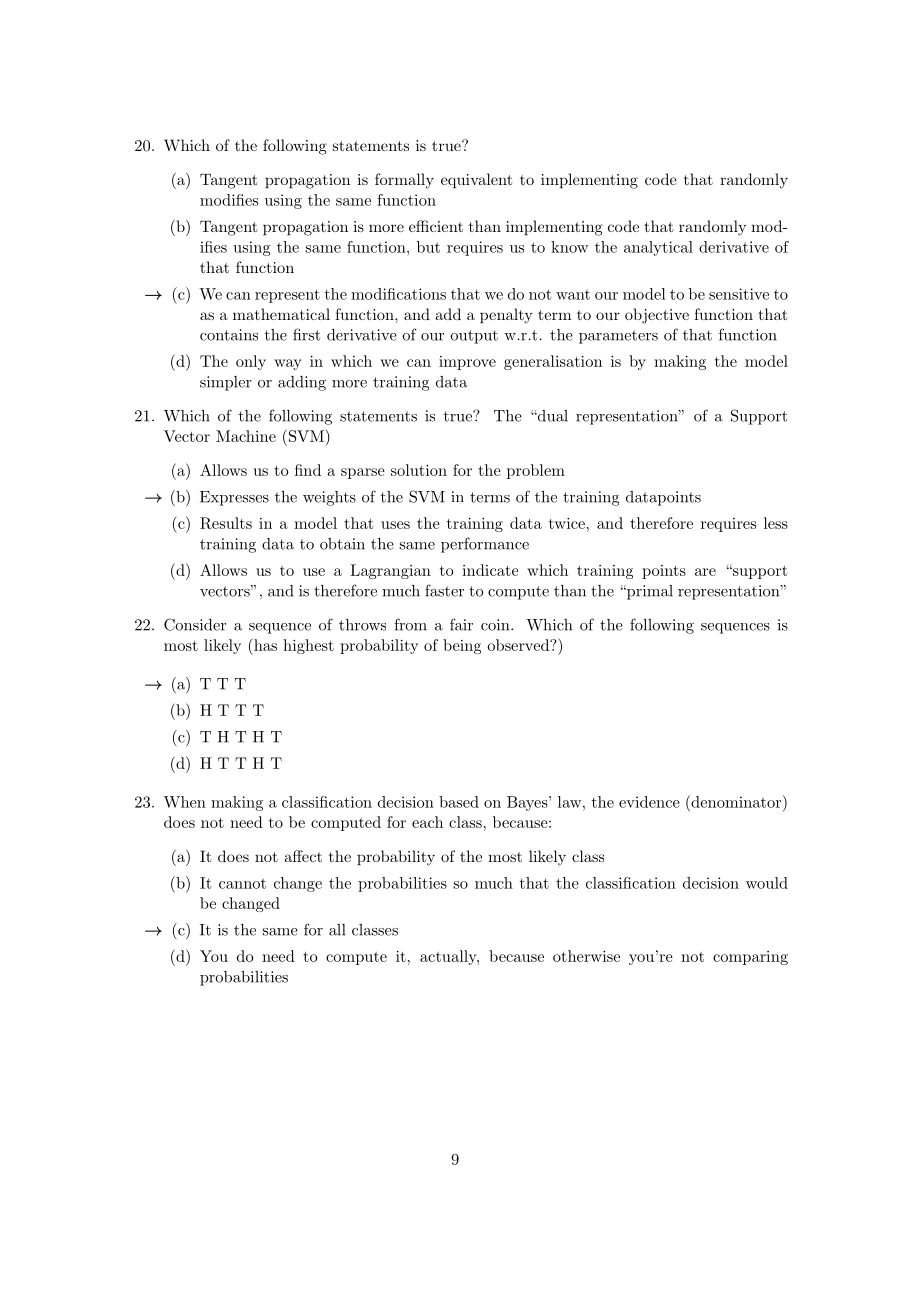  I want to click on otherwise, so click(586, 956).
